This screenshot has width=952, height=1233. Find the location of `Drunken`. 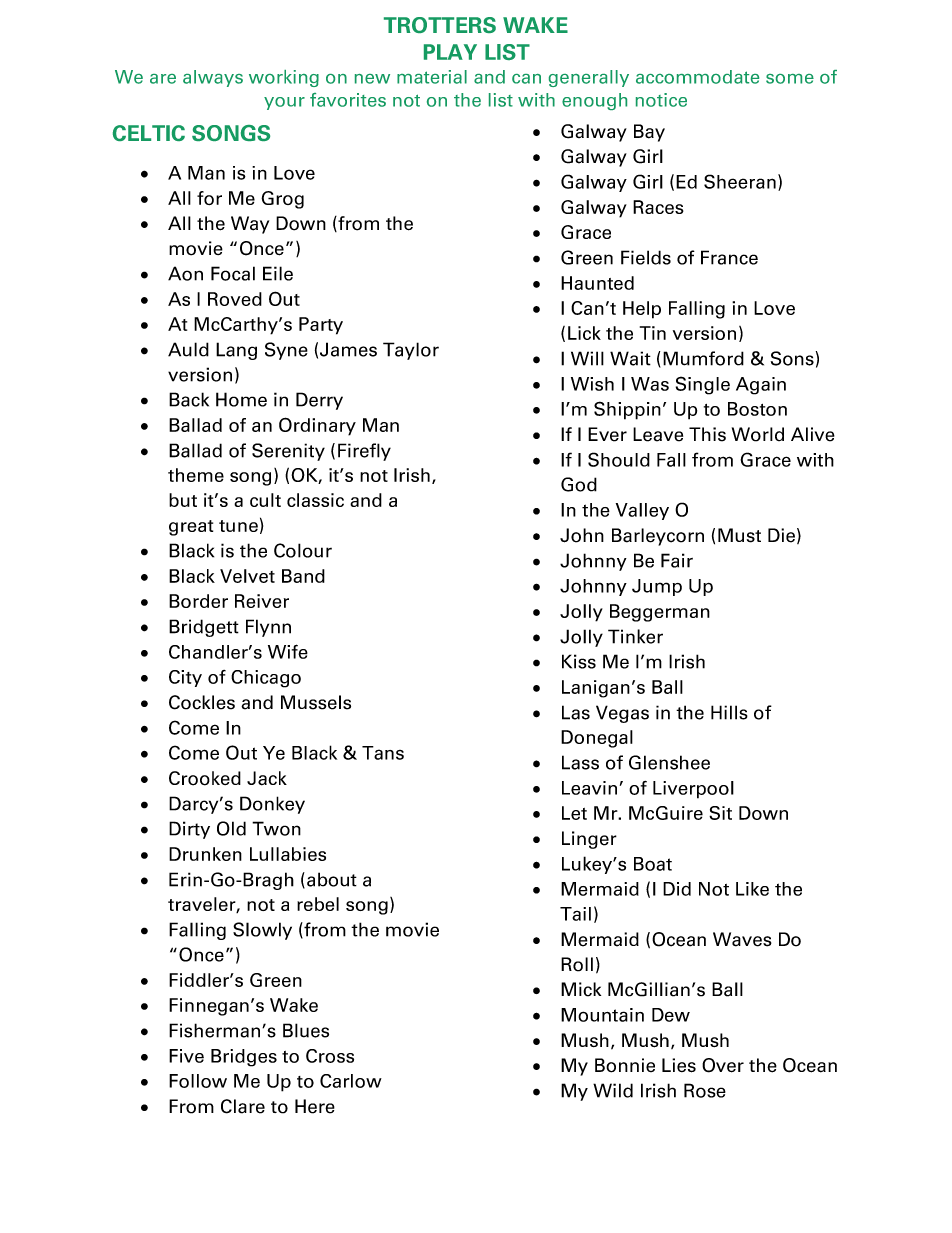

Drunken is located at coordinates (205, 854).
